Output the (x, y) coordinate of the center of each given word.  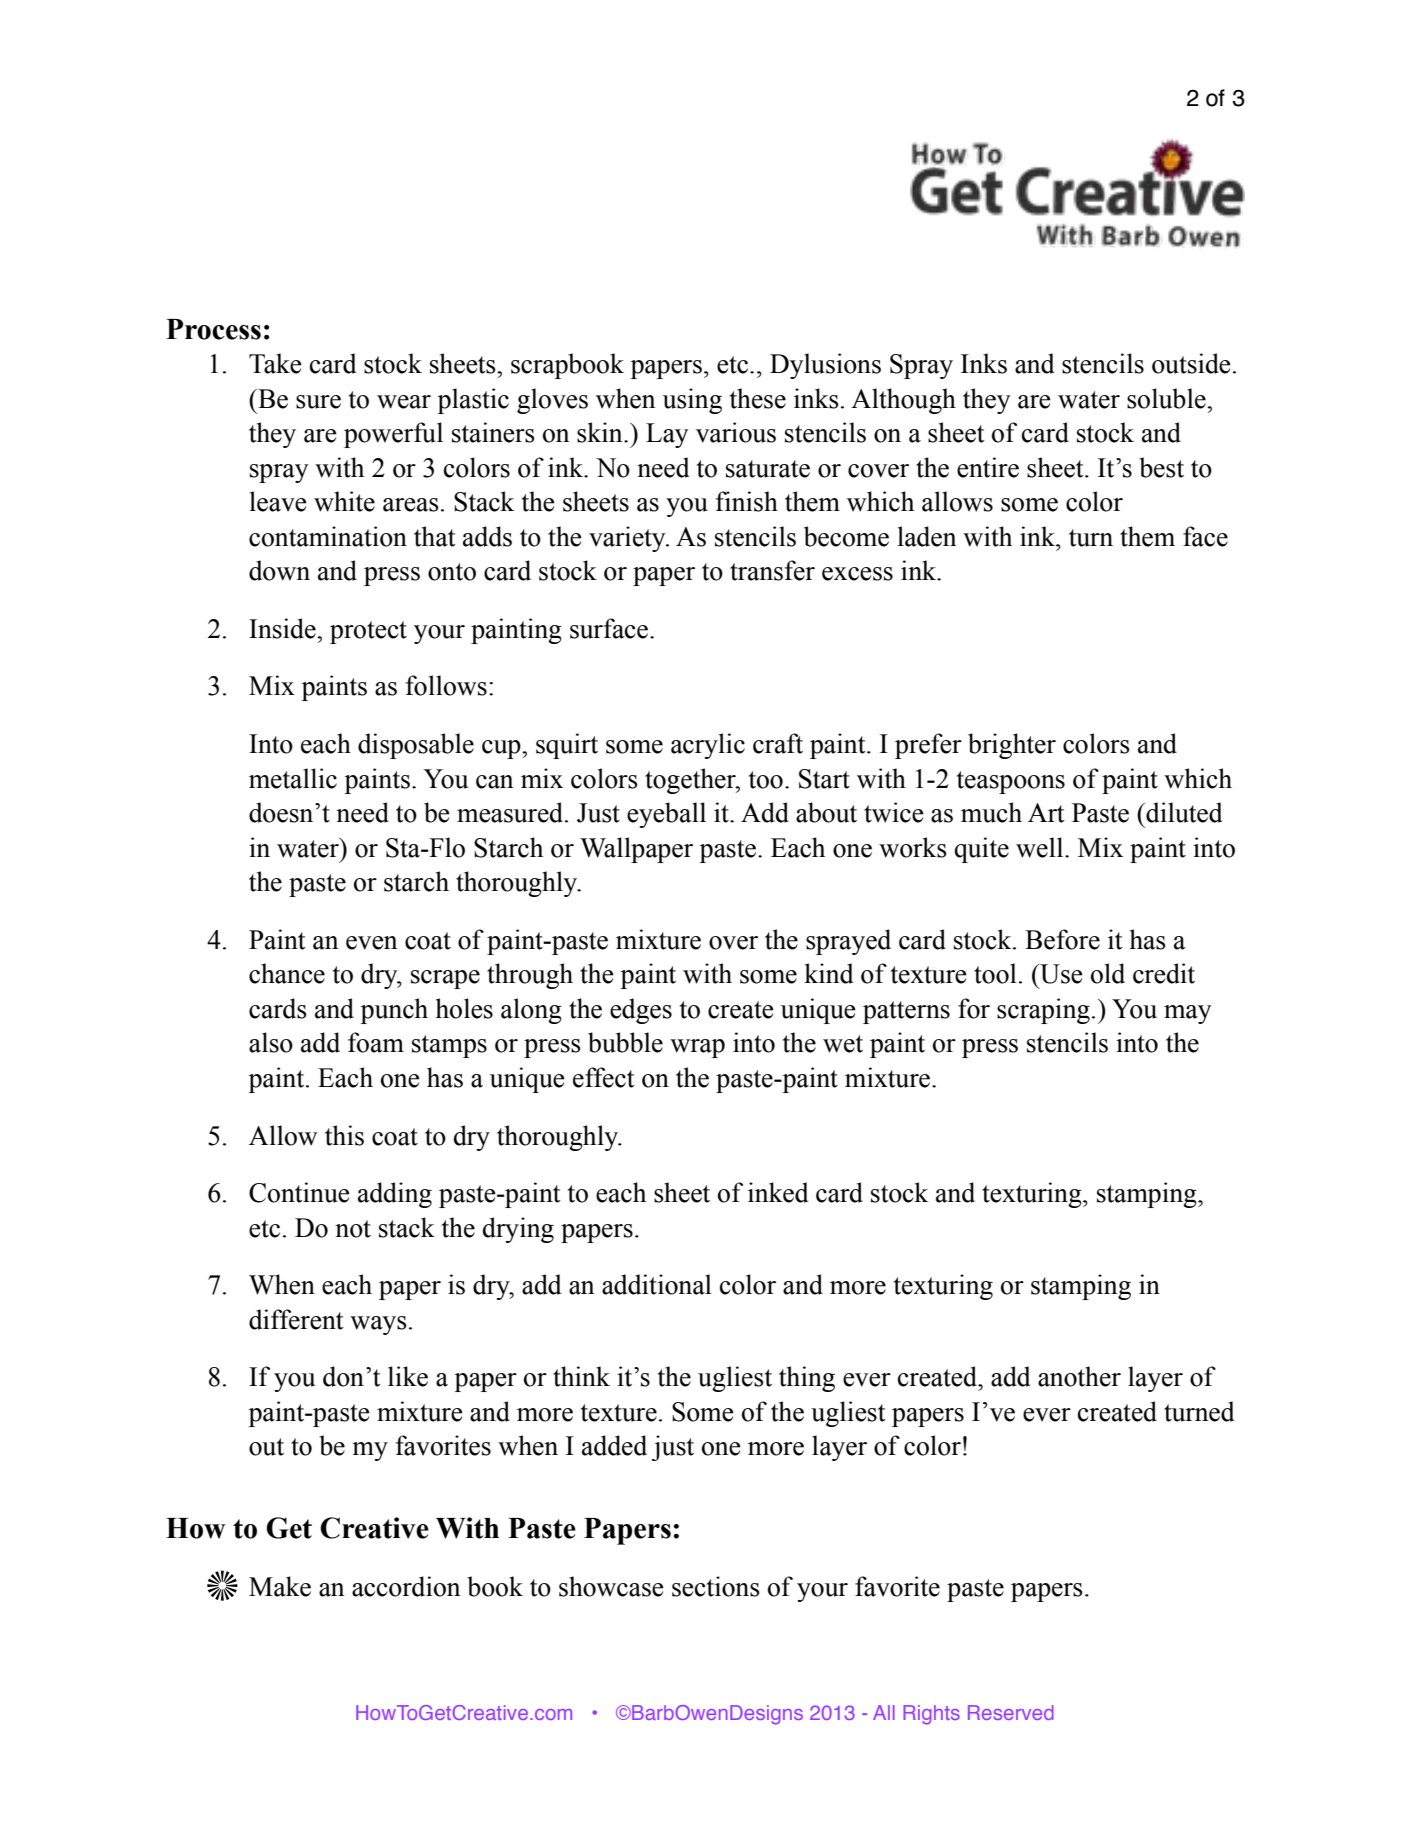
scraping (1043, 1011)
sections (716, 1586)
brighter (1012, 746)
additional (657, 1284)
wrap (697, 1048)
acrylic (708, 746)
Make (280, 1586)
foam (376, 1042)
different (296, 1319)
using (692, 401)
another (1079, 1376)
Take (275, 363)
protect (368, 632)
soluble (1167, 398)
